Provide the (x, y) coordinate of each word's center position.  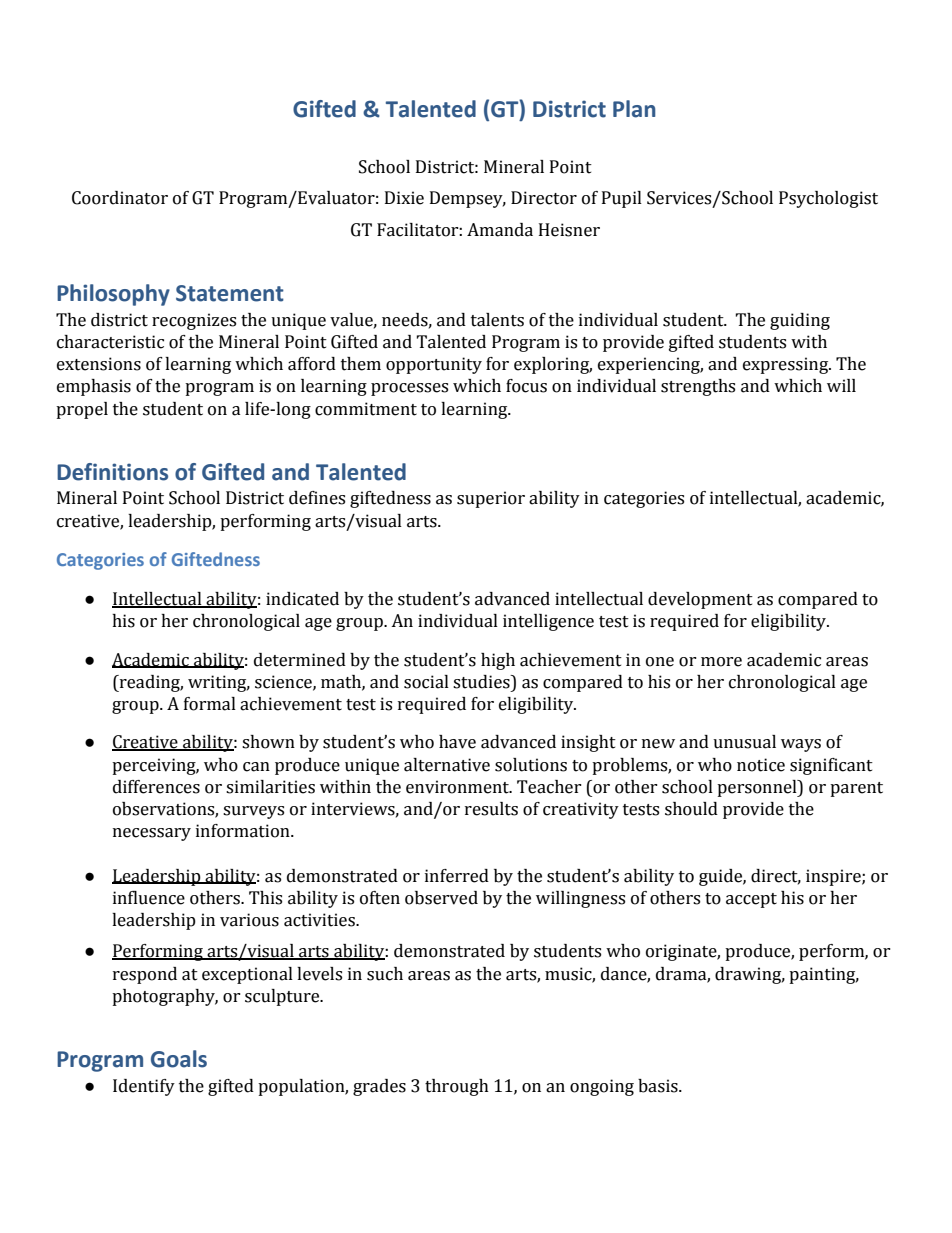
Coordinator (120, 198)
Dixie (404, 198)
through (457, 1087)
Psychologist (828, 199)
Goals (179, 1059)
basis (659, 1086)
